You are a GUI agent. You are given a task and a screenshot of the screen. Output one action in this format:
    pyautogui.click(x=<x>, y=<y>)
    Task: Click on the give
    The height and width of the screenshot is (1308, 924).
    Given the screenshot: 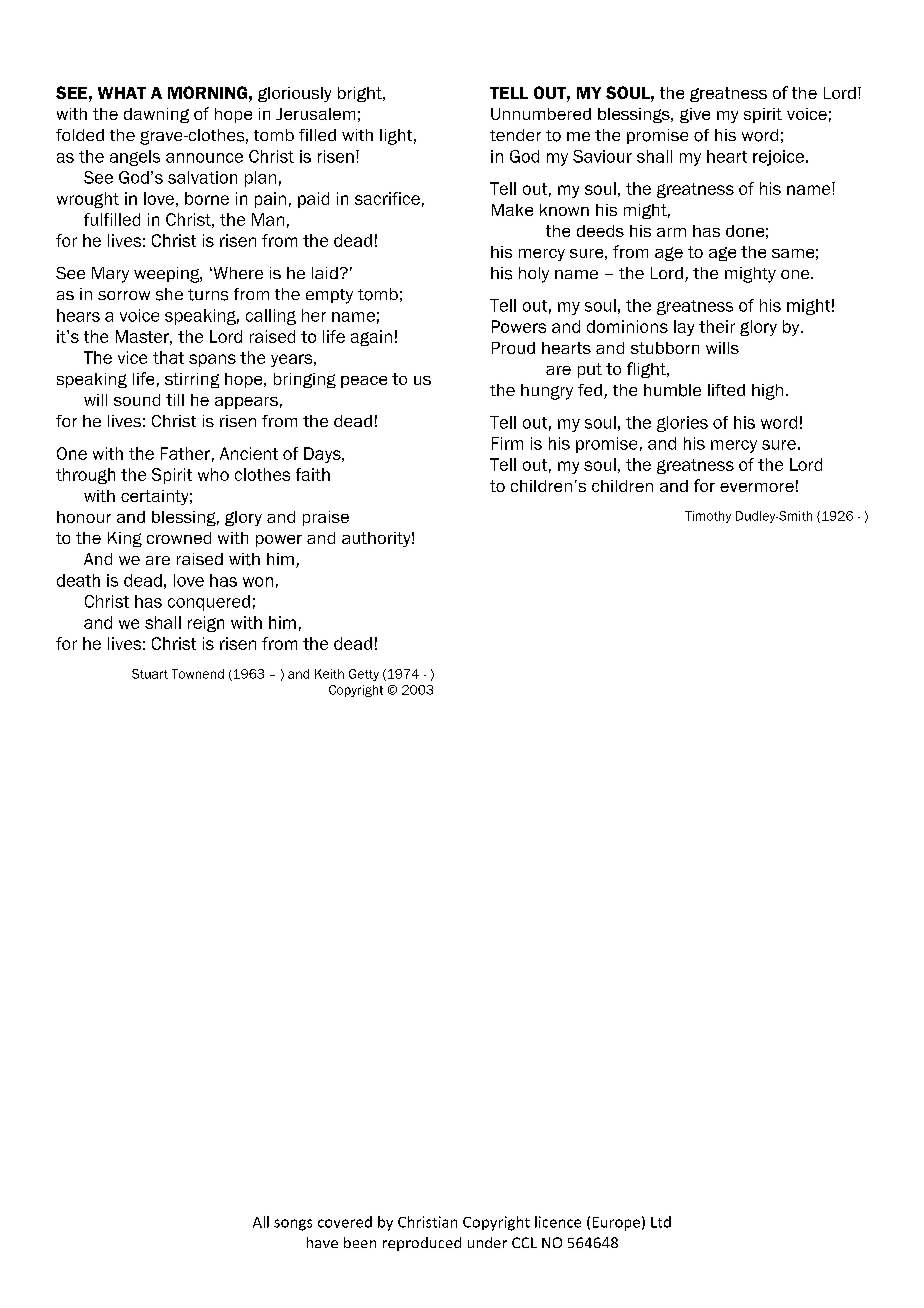 What is the action you would take?
    pyautogui.click(x=695, y=115)
